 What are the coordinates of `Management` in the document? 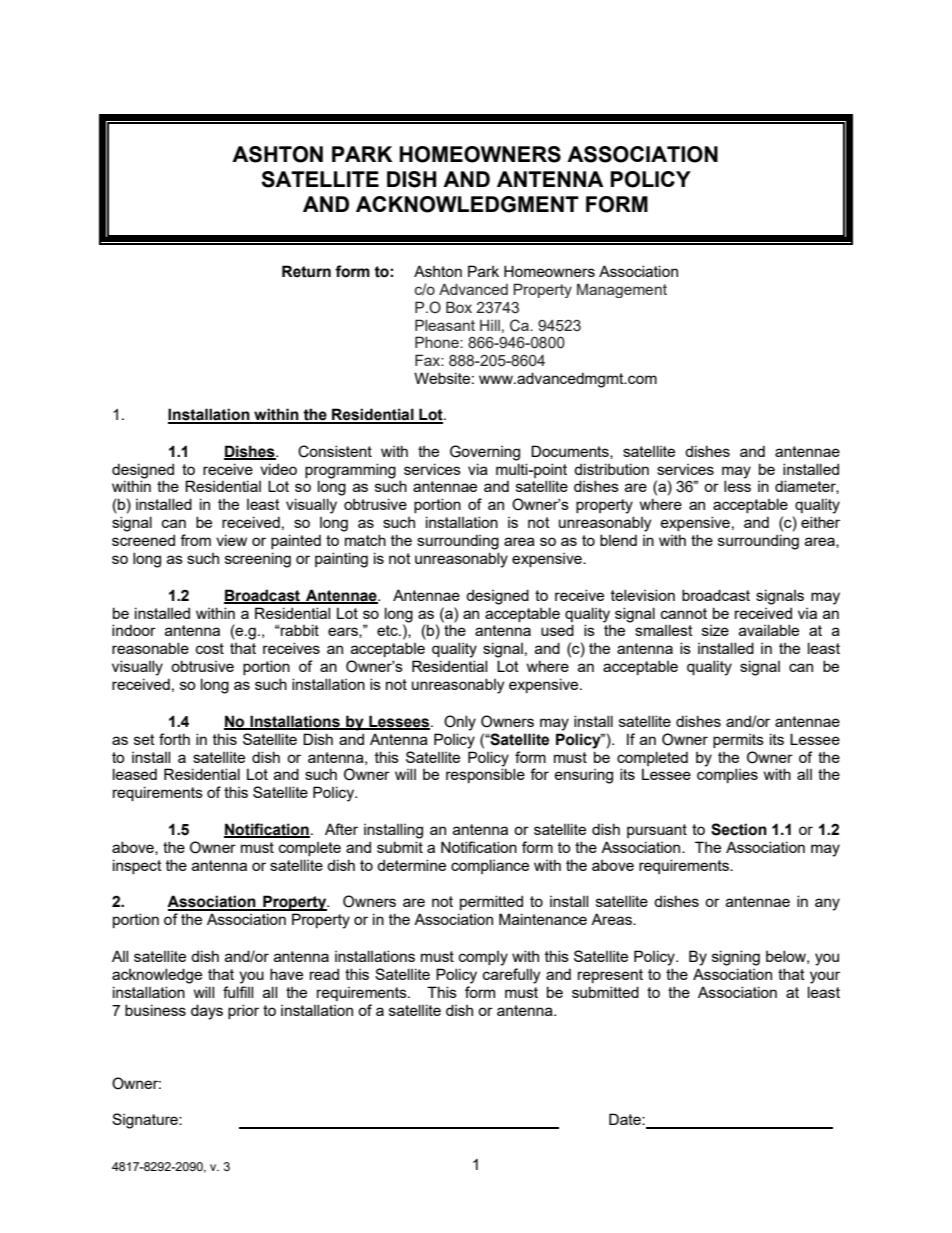 It's located at (622, 290).
